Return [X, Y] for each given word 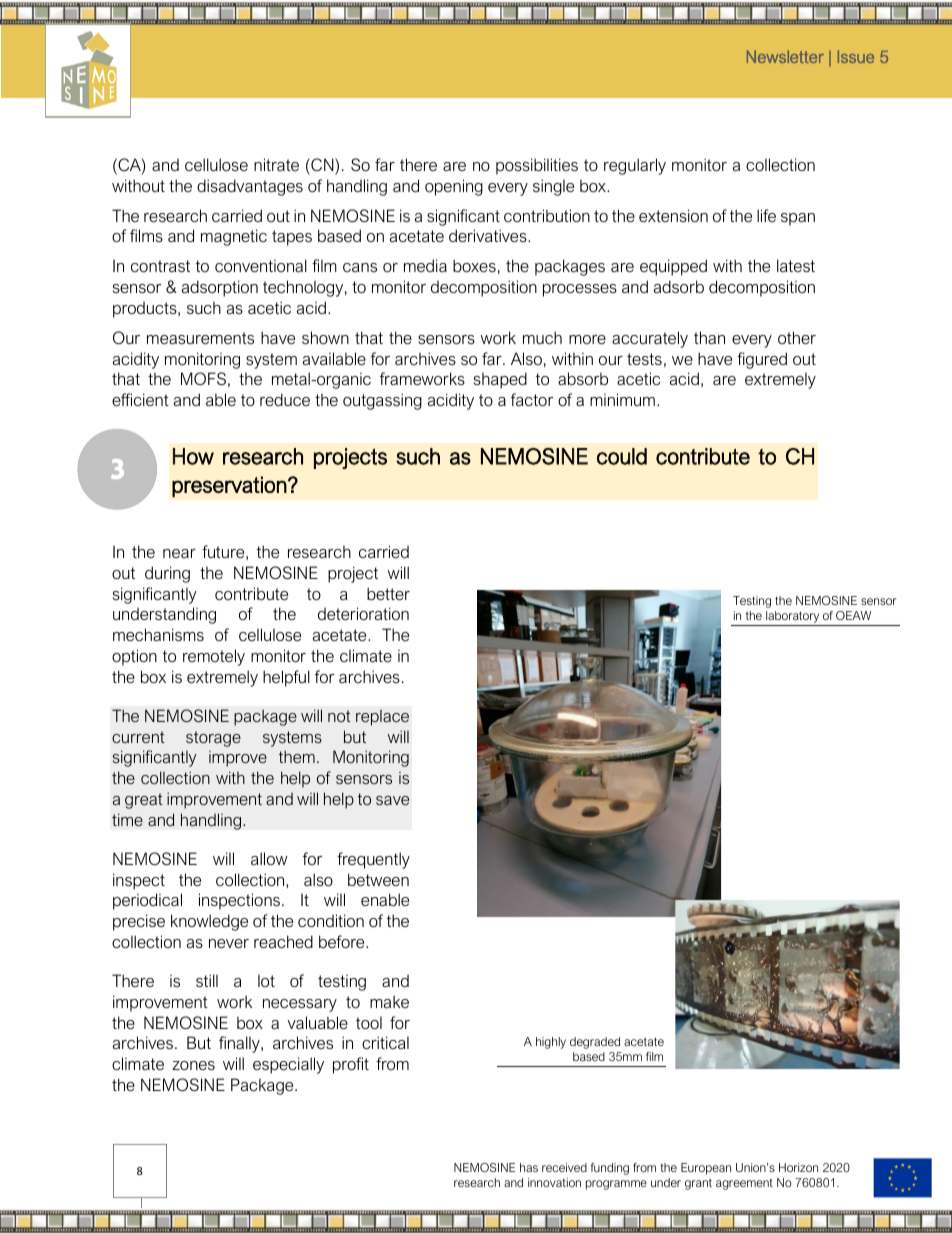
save [392, 800]
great [144, 801]
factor [532, 399]
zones [193, 1065]
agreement [744, 1184]
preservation [229, 486]
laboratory [793, 618]
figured [762, 360]
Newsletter [785, 56]
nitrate [276, 164]
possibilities [537, 166]
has [529, 1167]
